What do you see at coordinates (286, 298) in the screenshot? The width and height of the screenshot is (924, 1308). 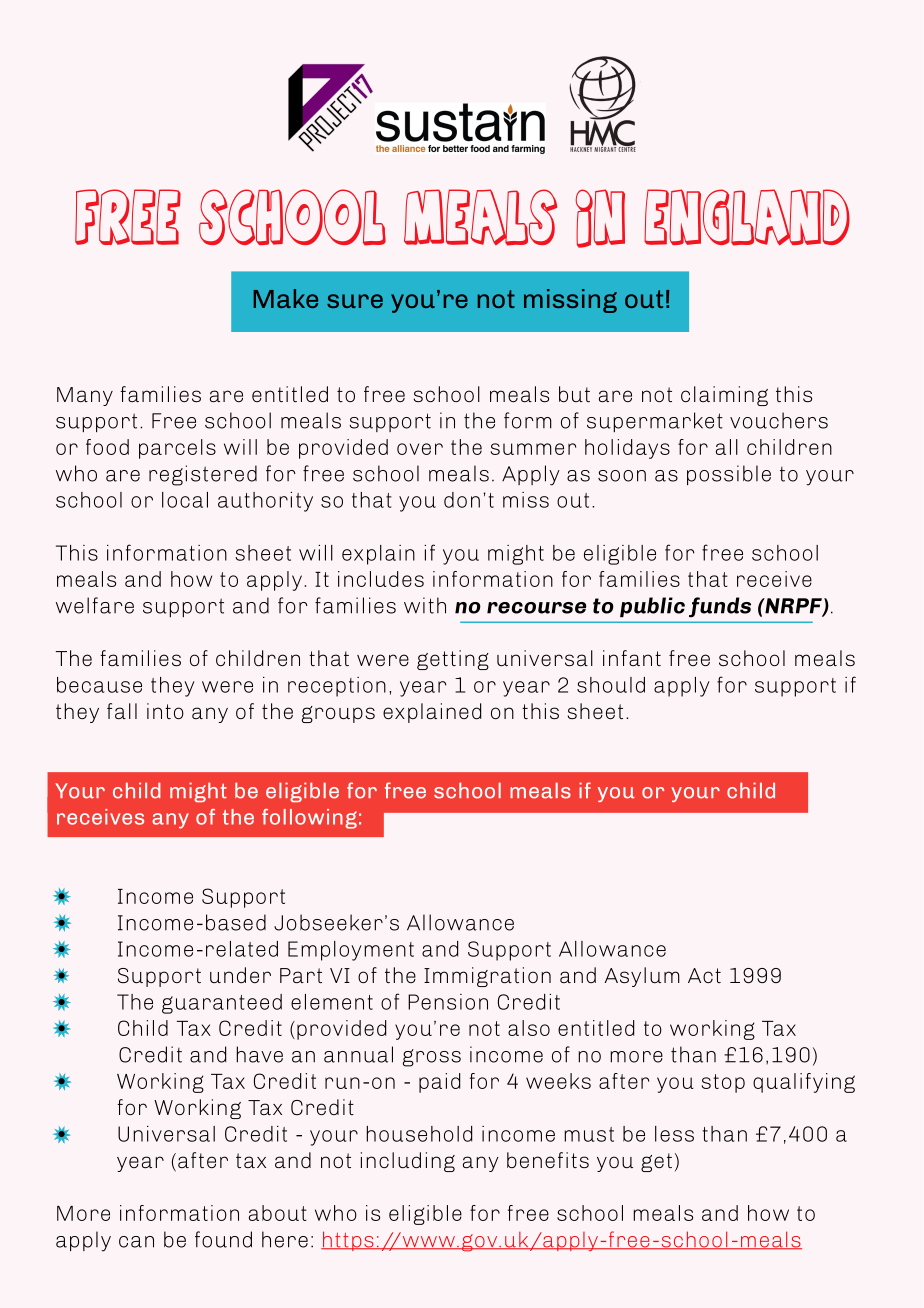 I see `Make` at bounding box center [286, 298].
